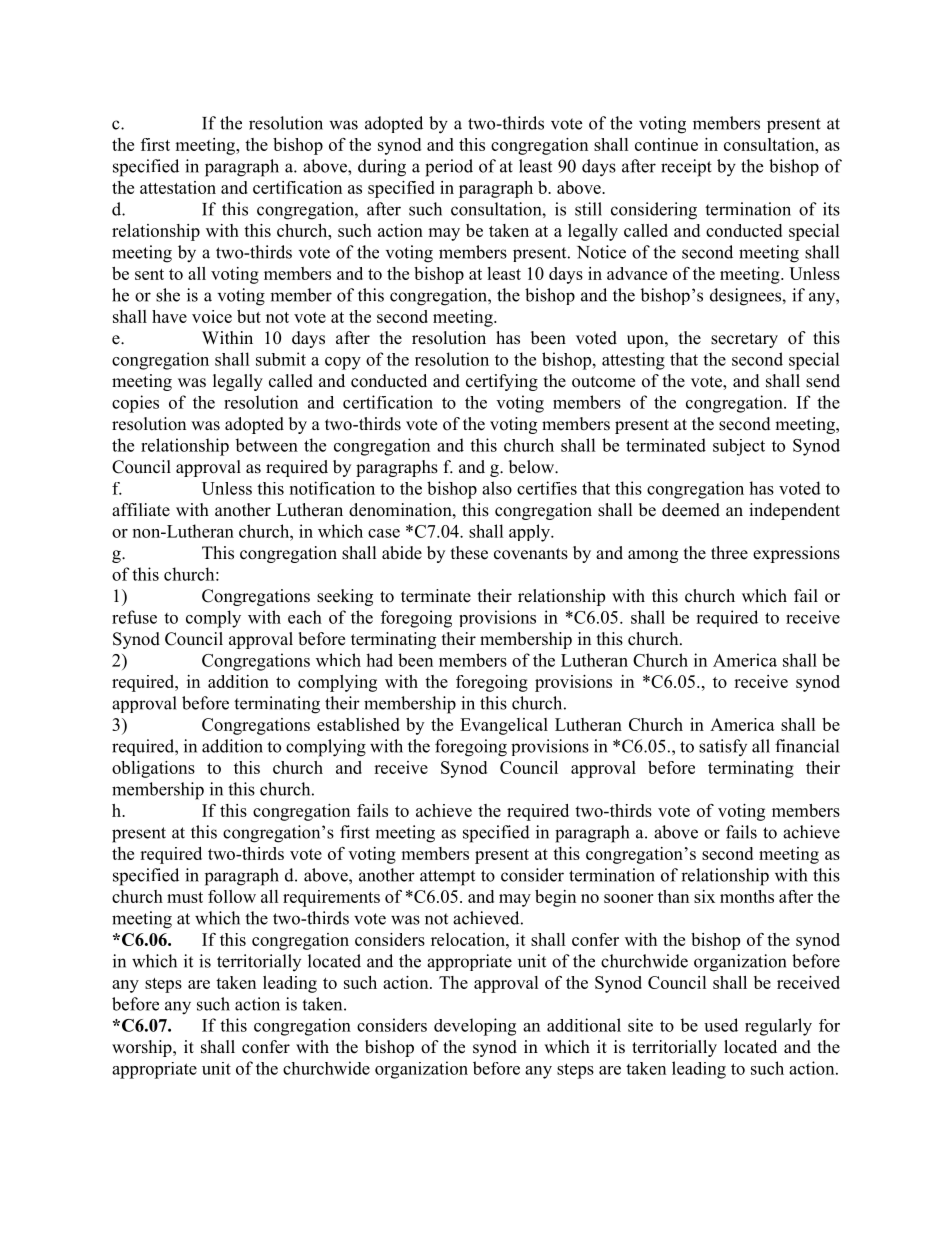  Describe the element at coordinates (729, 553) in the screenshot. I see `three` at that location.
